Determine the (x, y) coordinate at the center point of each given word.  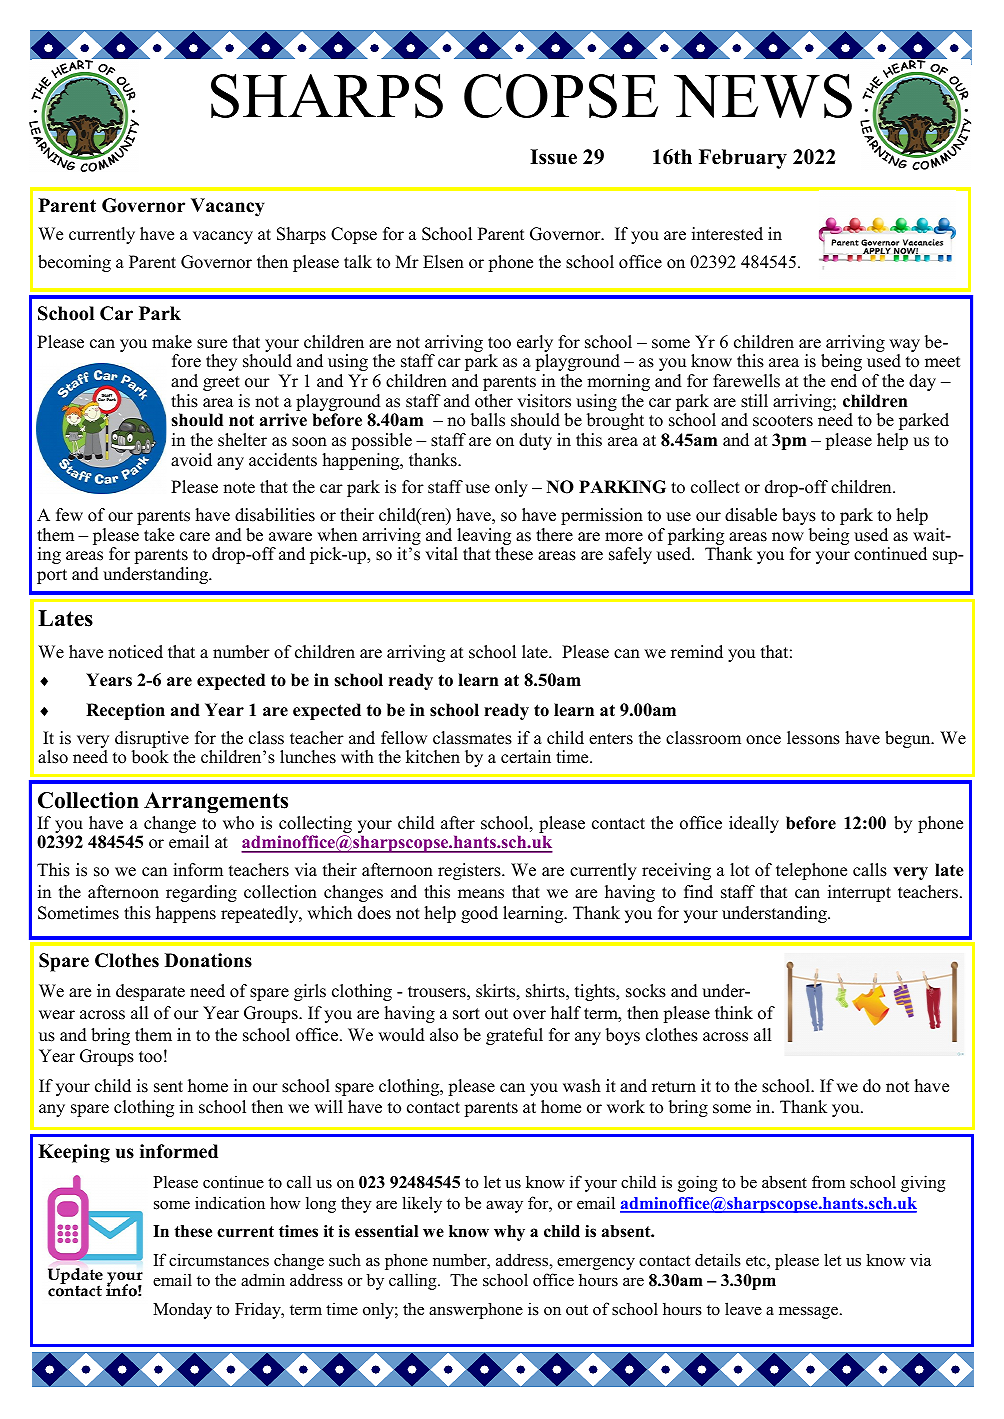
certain (526, 757)
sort (466, 1014)
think (734, 1012)
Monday (182, 1310)
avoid (191, 460)
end (844, 381)
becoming (74, 263)
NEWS (763, 96)
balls (488, 420)
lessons (813, 738)
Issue (553, 157)
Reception (125, 711)
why (509, 1233)
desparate (150, 992)
